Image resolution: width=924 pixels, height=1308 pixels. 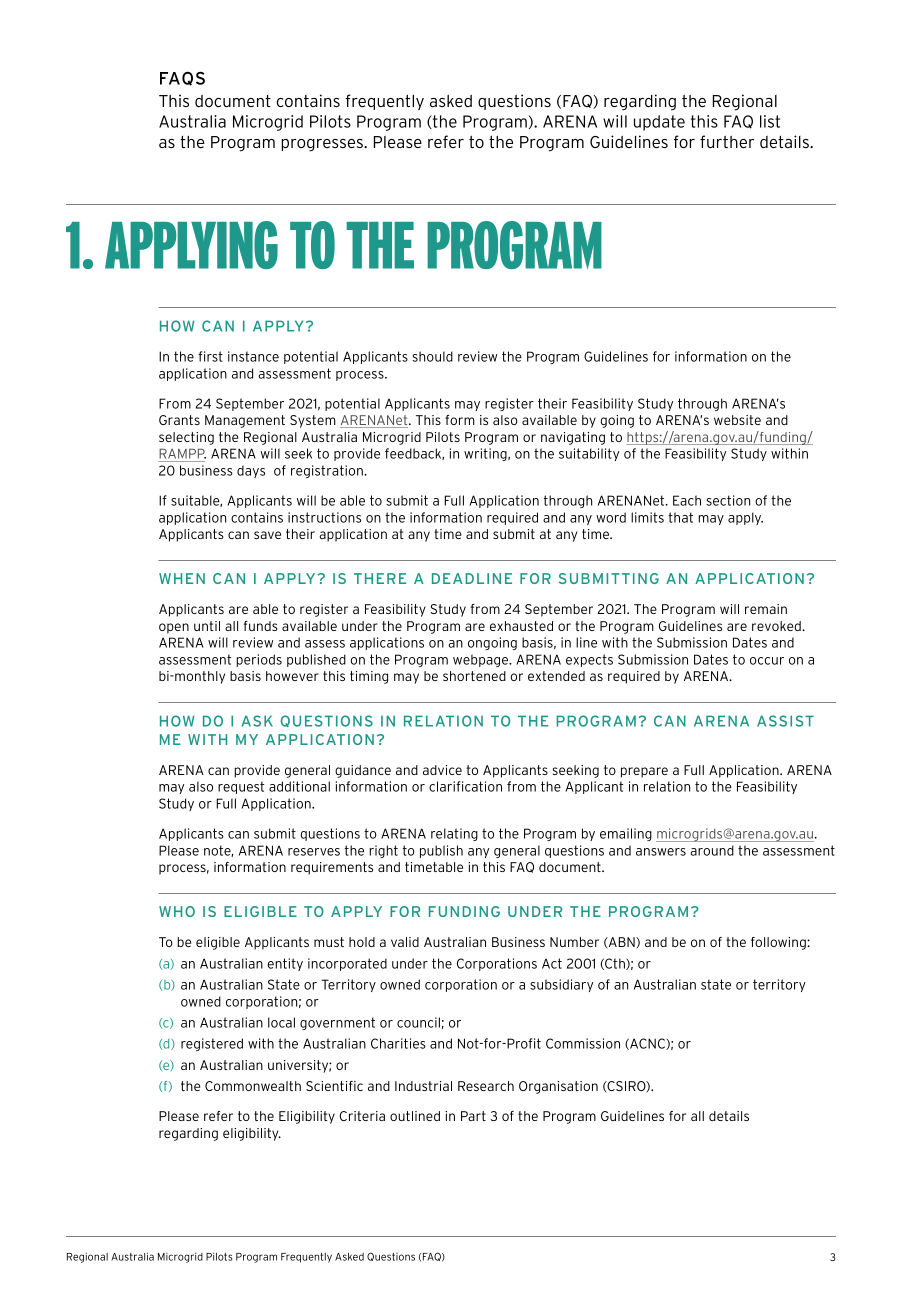 What do you see at coordinates (182, 79) in the image?
I see `FAQS` at bounding box center [182, 79].
